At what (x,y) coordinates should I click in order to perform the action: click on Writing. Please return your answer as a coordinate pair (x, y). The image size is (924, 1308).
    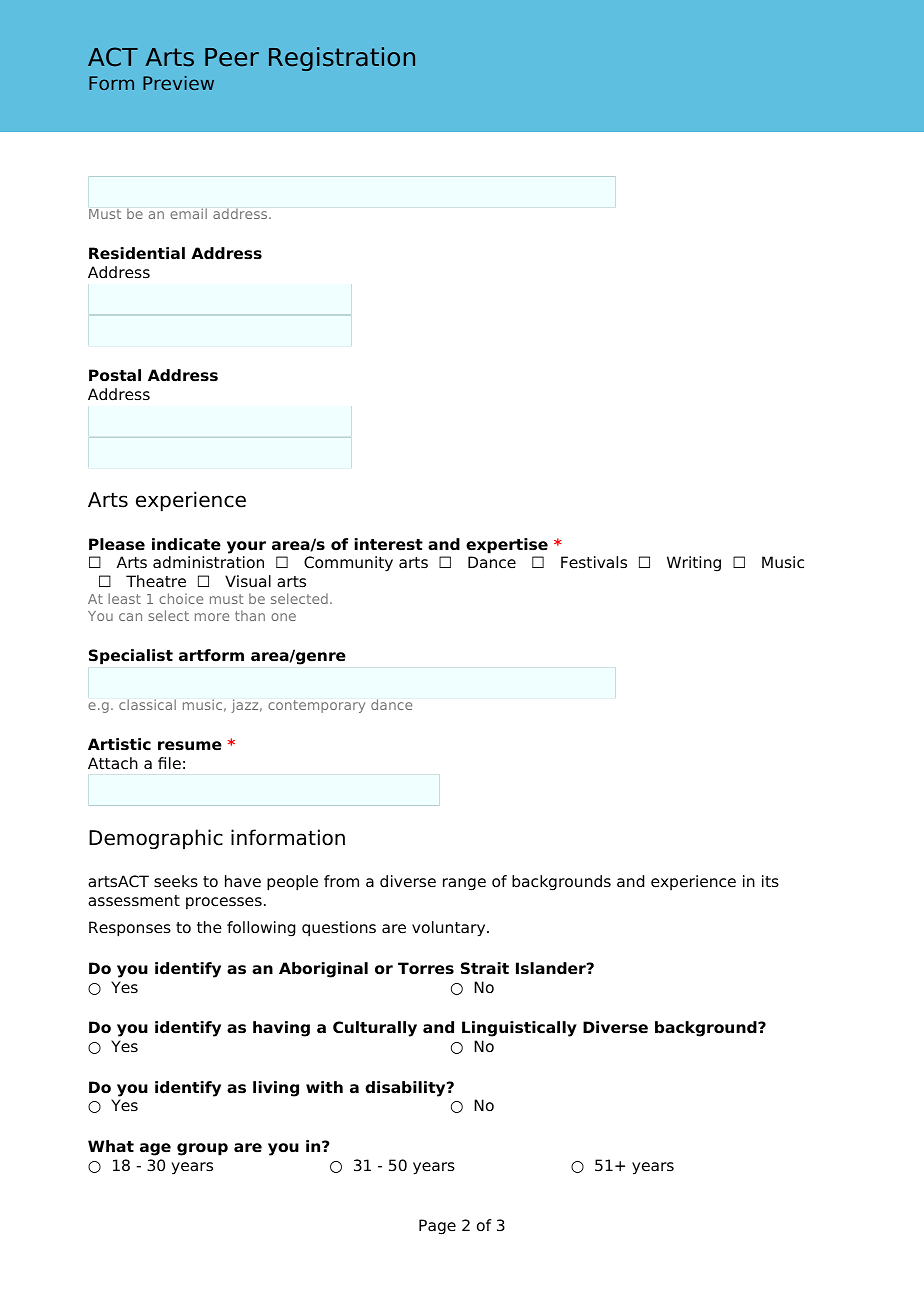
    Looking at the image, I should click on (694, 564).
